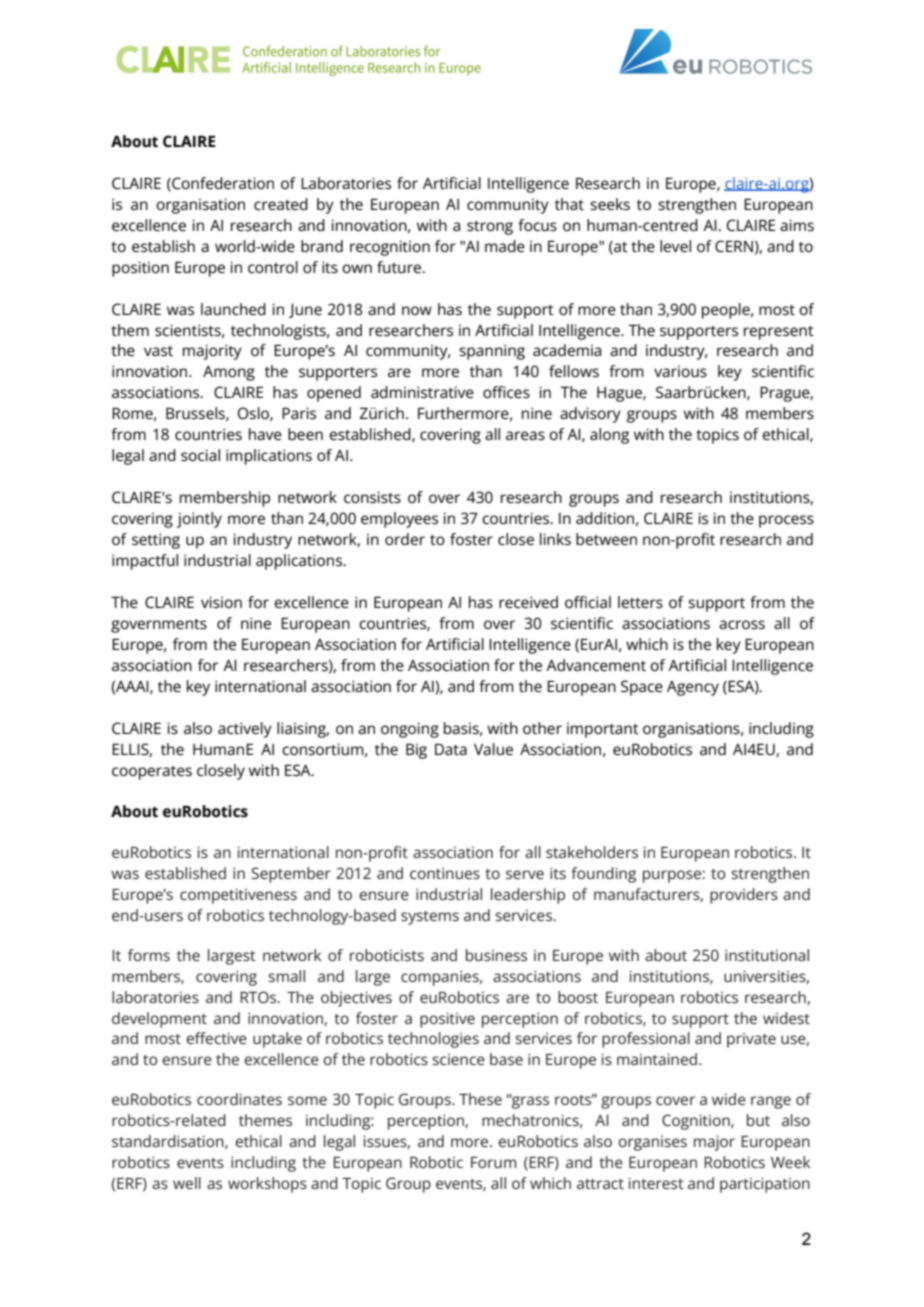  What do you see at coordinates (675, 246) in the screenshot?
I see `level` at bounding box center [675, 246].
